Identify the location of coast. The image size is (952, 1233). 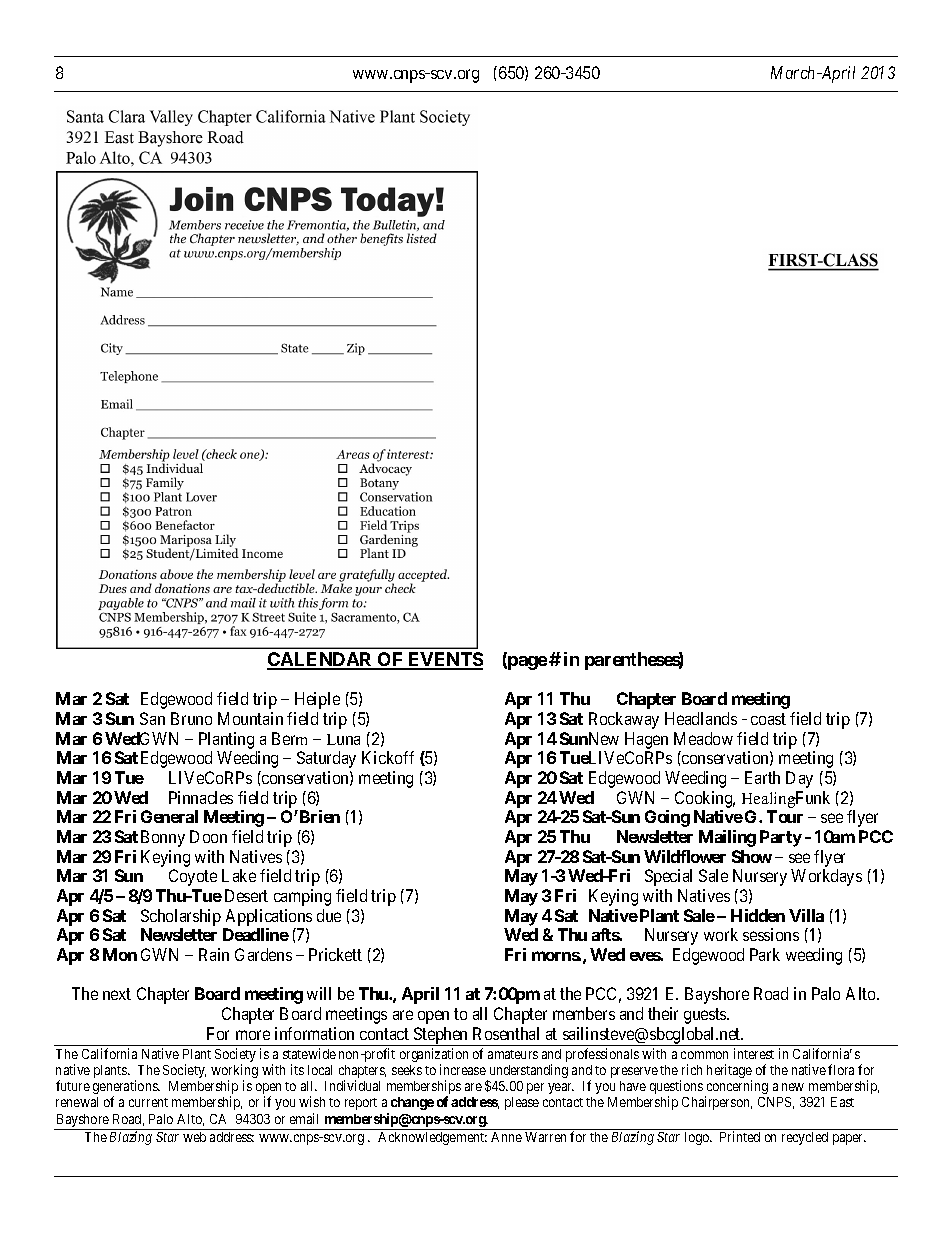
(768, 719).
